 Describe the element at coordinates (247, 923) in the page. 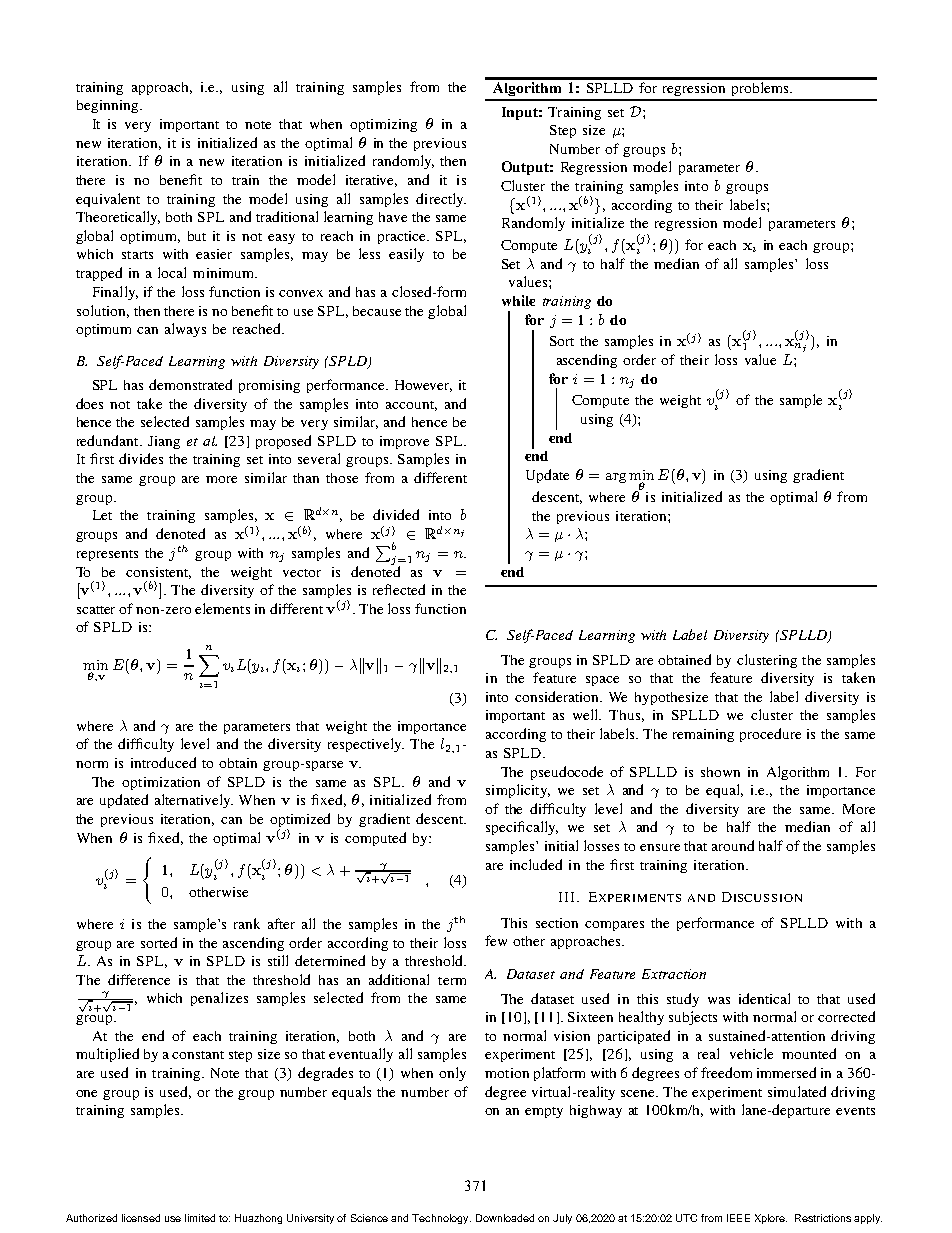

I see `rank` at that location.
